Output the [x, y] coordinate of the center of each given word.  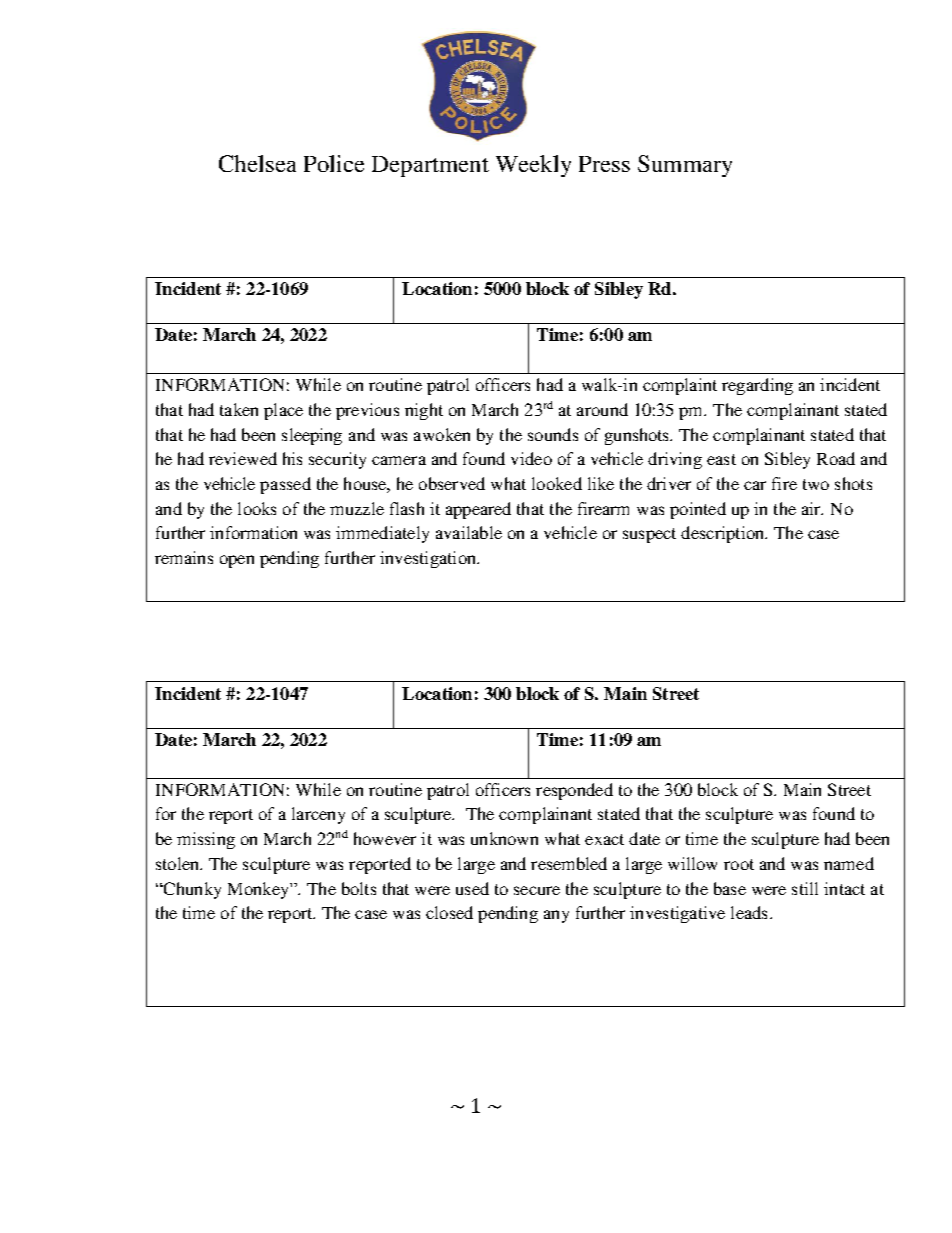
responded [574, 791]
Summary [685, 166]
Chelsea [257, 163]
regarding [757, 386]
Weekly [533, 166]
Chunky [191, 890]
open [237, 561]
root [739, 864]
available [469, 532]
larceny [318, 815]
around [602, 409]
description [724, 534]
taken [239, 409]
